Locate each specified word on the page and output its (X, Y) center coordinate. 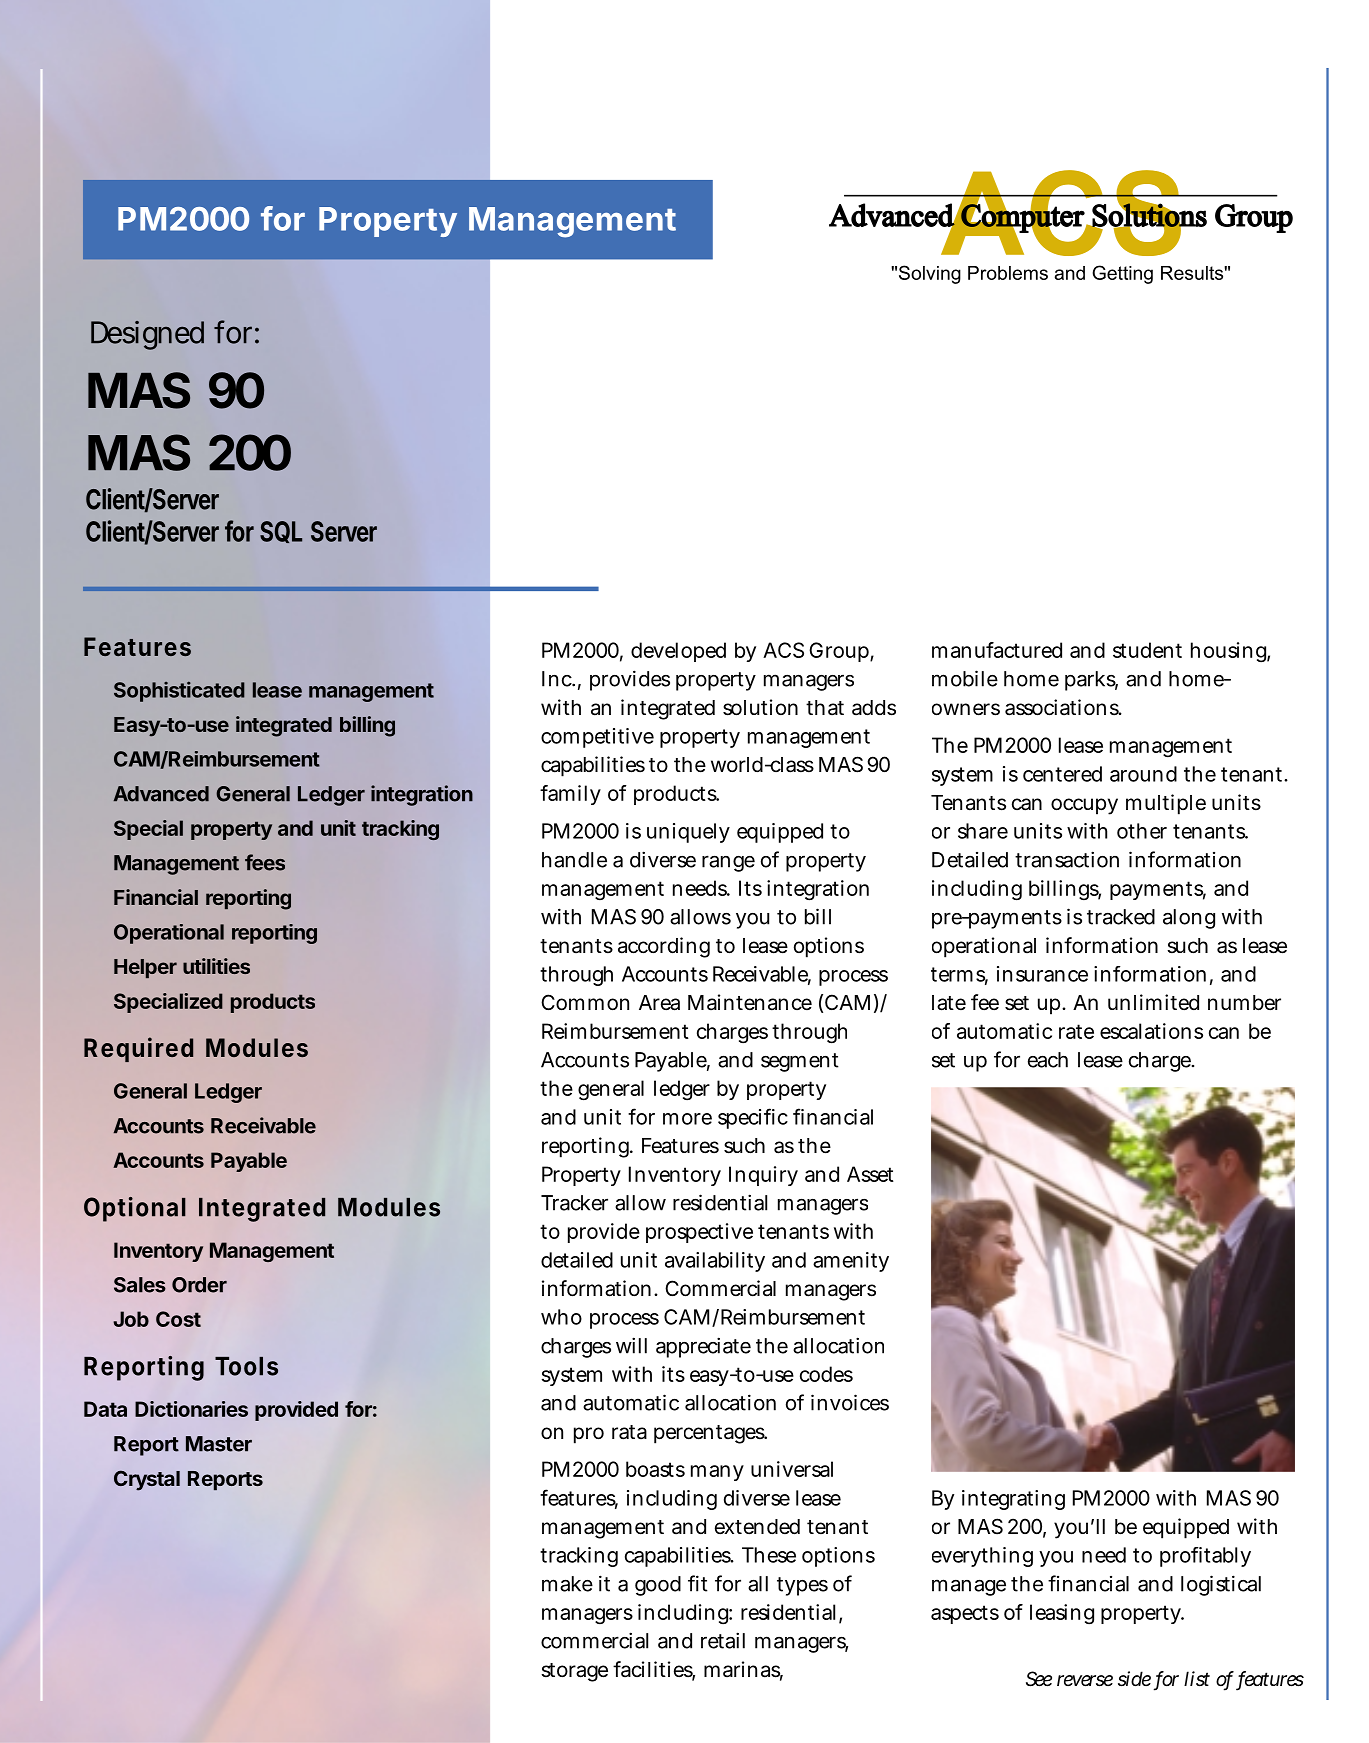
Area (659, 1003)
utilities (216, 966)
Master (219, 1444)
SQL (281, 532)
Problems (1008, 273)
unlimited (1153, 1002)
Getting (1122, 274)
